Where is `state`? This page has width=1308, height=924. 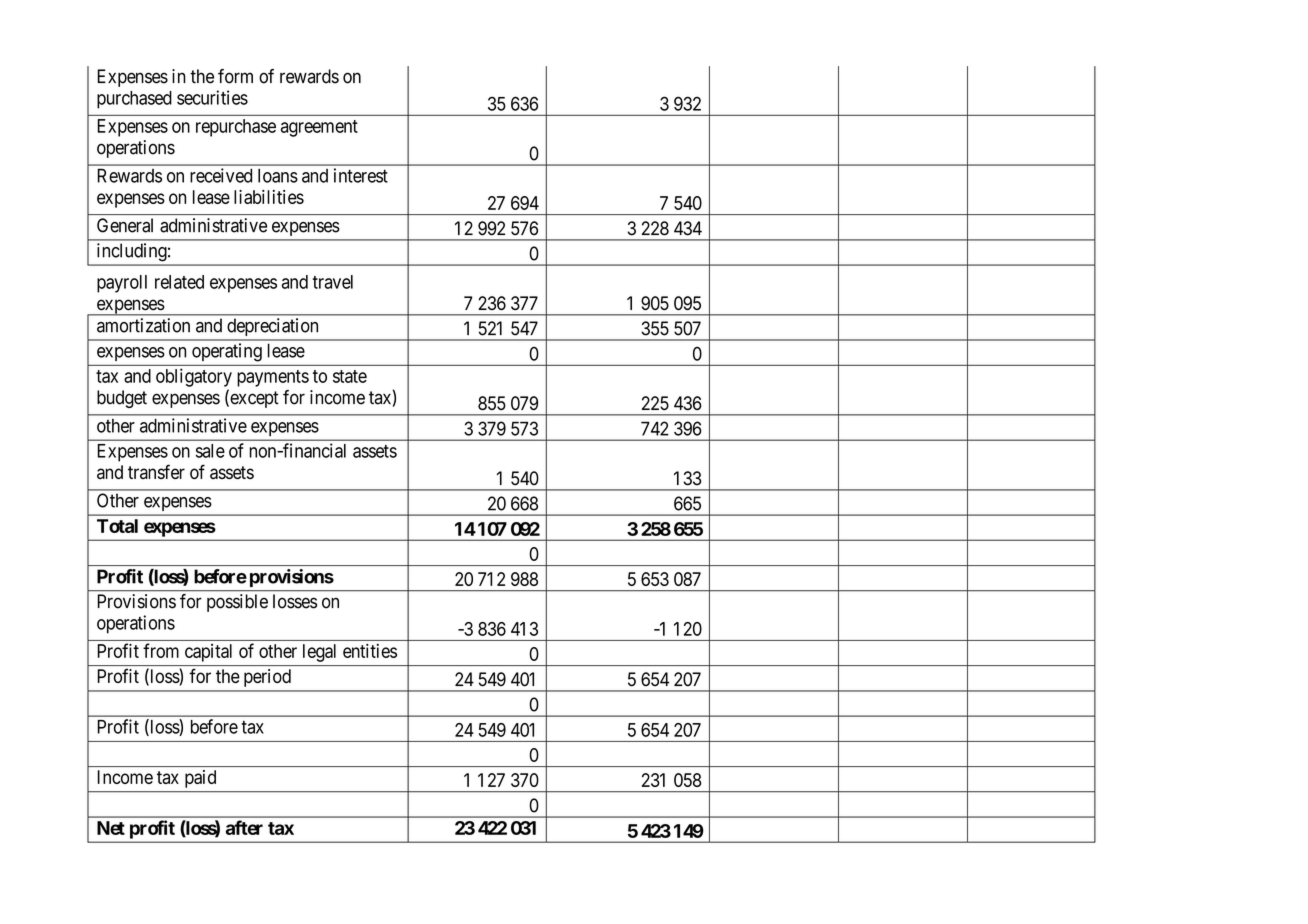 state is located at coordinates (350, 376).
